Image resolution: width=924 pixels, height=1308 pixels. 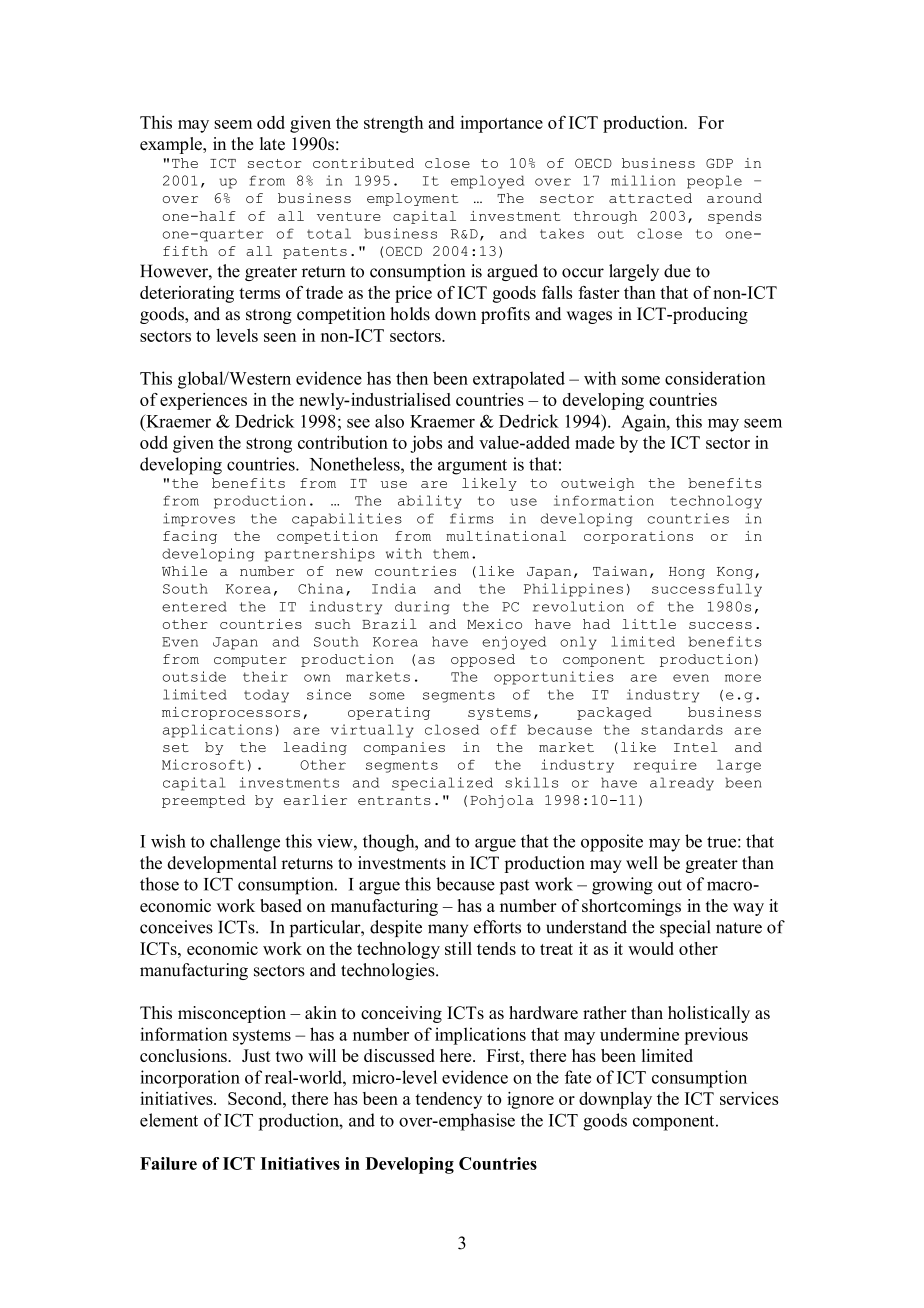 What do you see at coordinates (199, 520) in the page?
I see `improves` at bounding box center [199, 520].
